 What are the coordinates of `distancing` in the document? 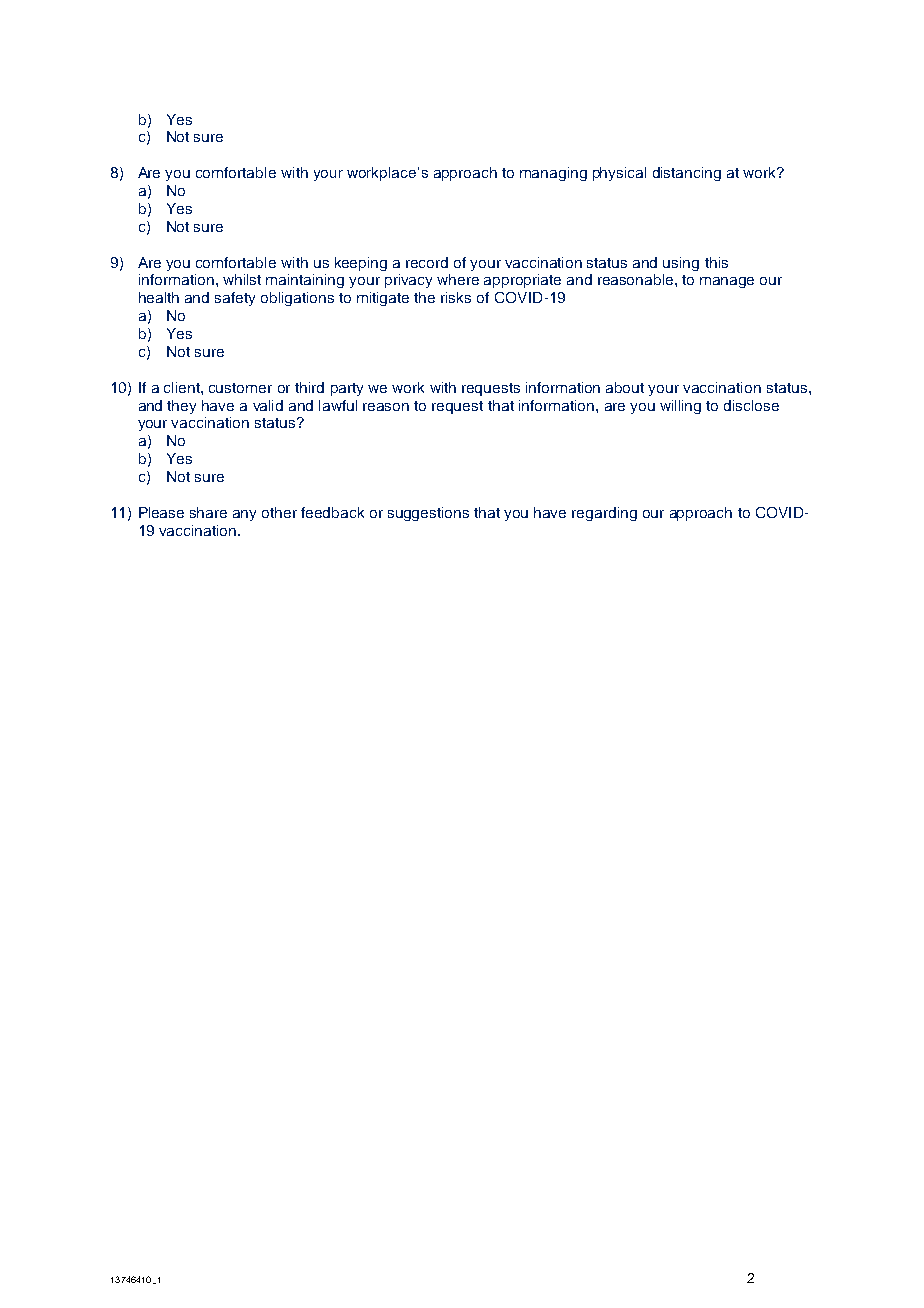 It's located at (687, 174).
